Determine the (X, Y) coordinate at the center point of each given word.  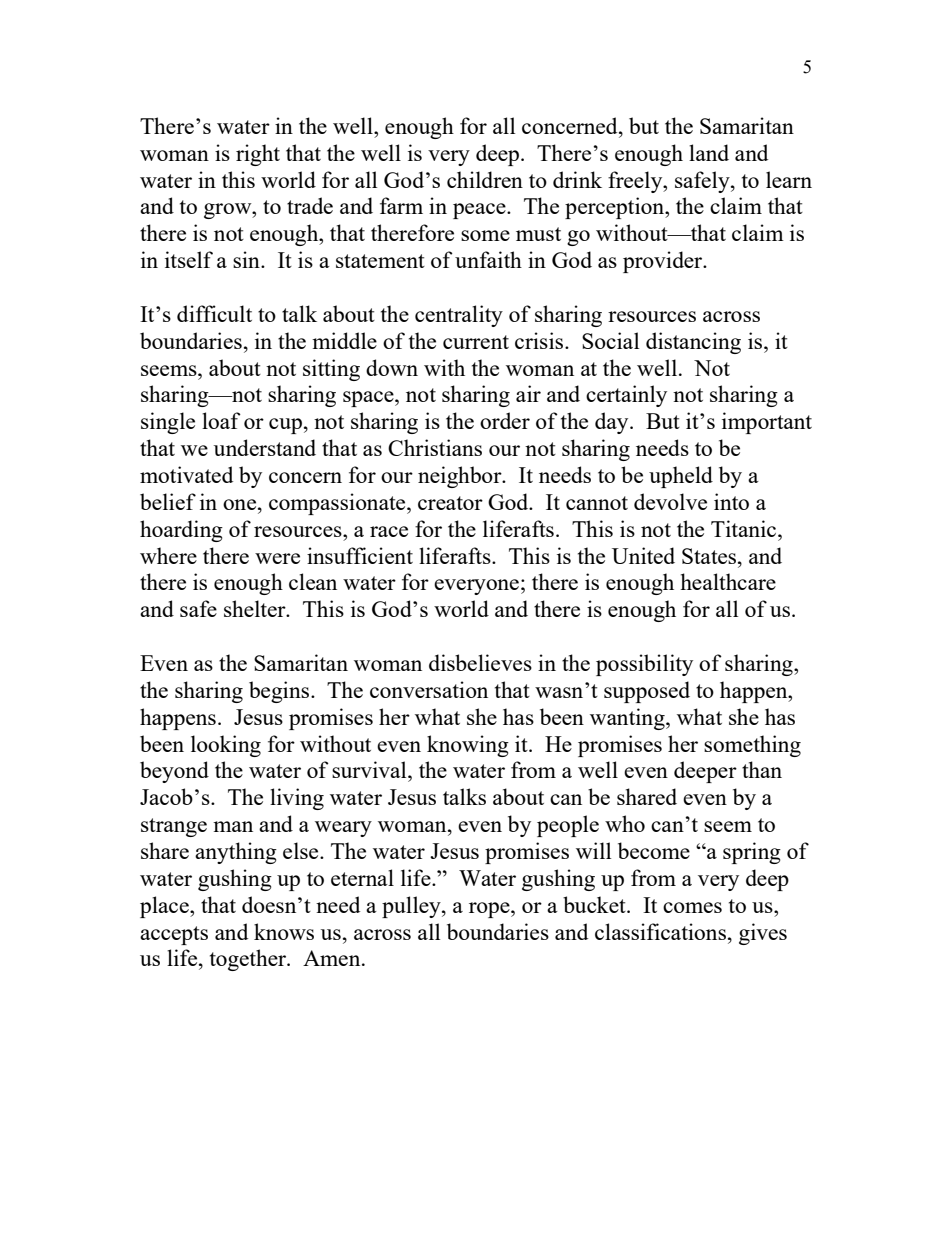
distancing (693, 343)
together (249, 960)
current (476, 342)
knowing (468, 746)
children (485, 179)
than (762, 769)
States (710, 556)
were (277, 558)
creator (450, 503)
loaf (221, 420)
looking (226, 746)
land (709, 152)
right (258, 155)
